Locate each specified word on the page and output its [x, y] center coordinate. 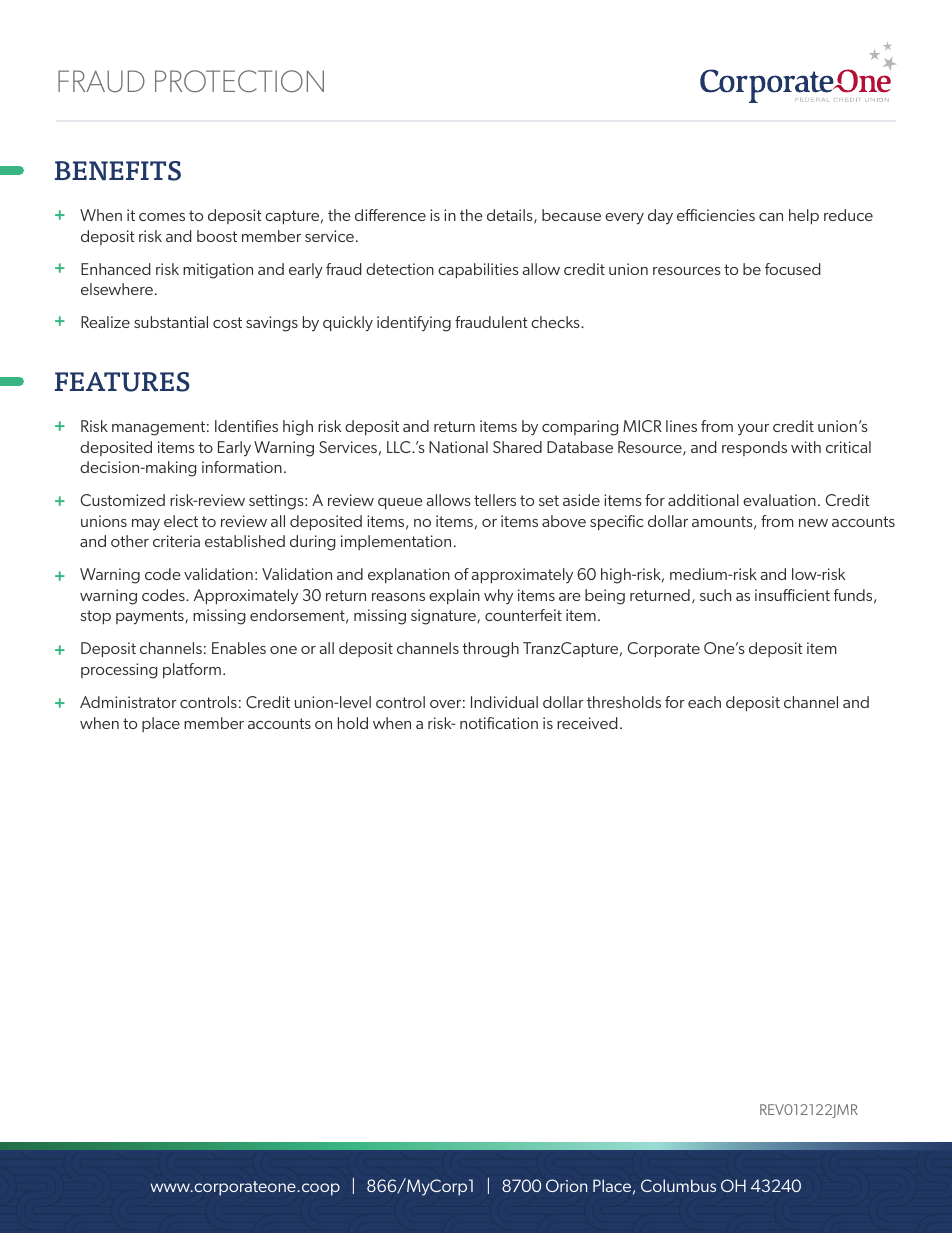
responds [754, 448]
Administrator [128, 702]
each [704, 702]
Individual [504, 702]
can [771, 217]
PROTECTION [239, 81]
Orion [566, 1185]
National [458, 447]
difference [390, 215]
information [242, 467]
